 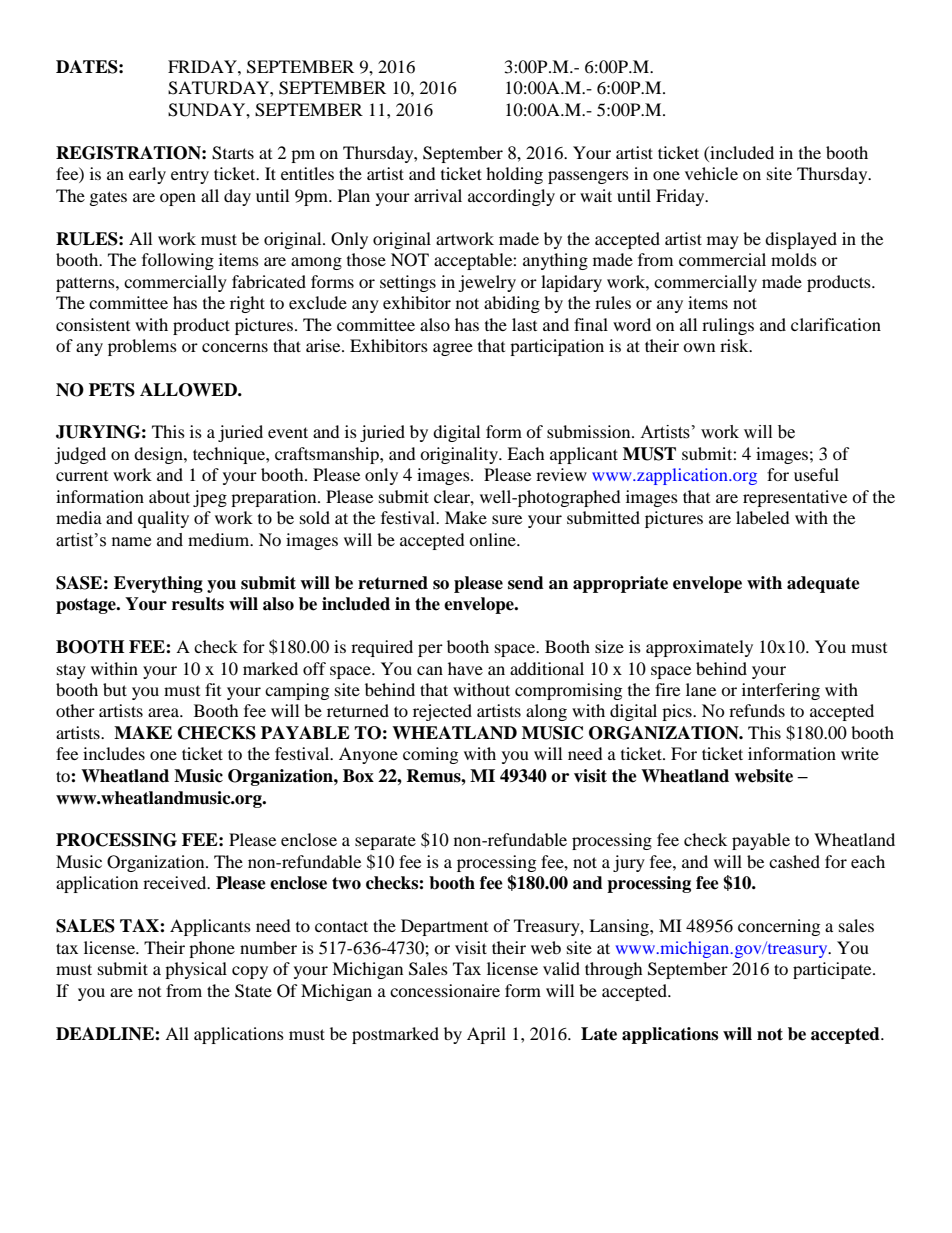 I want to click on design, so click(x=159, y=455).
